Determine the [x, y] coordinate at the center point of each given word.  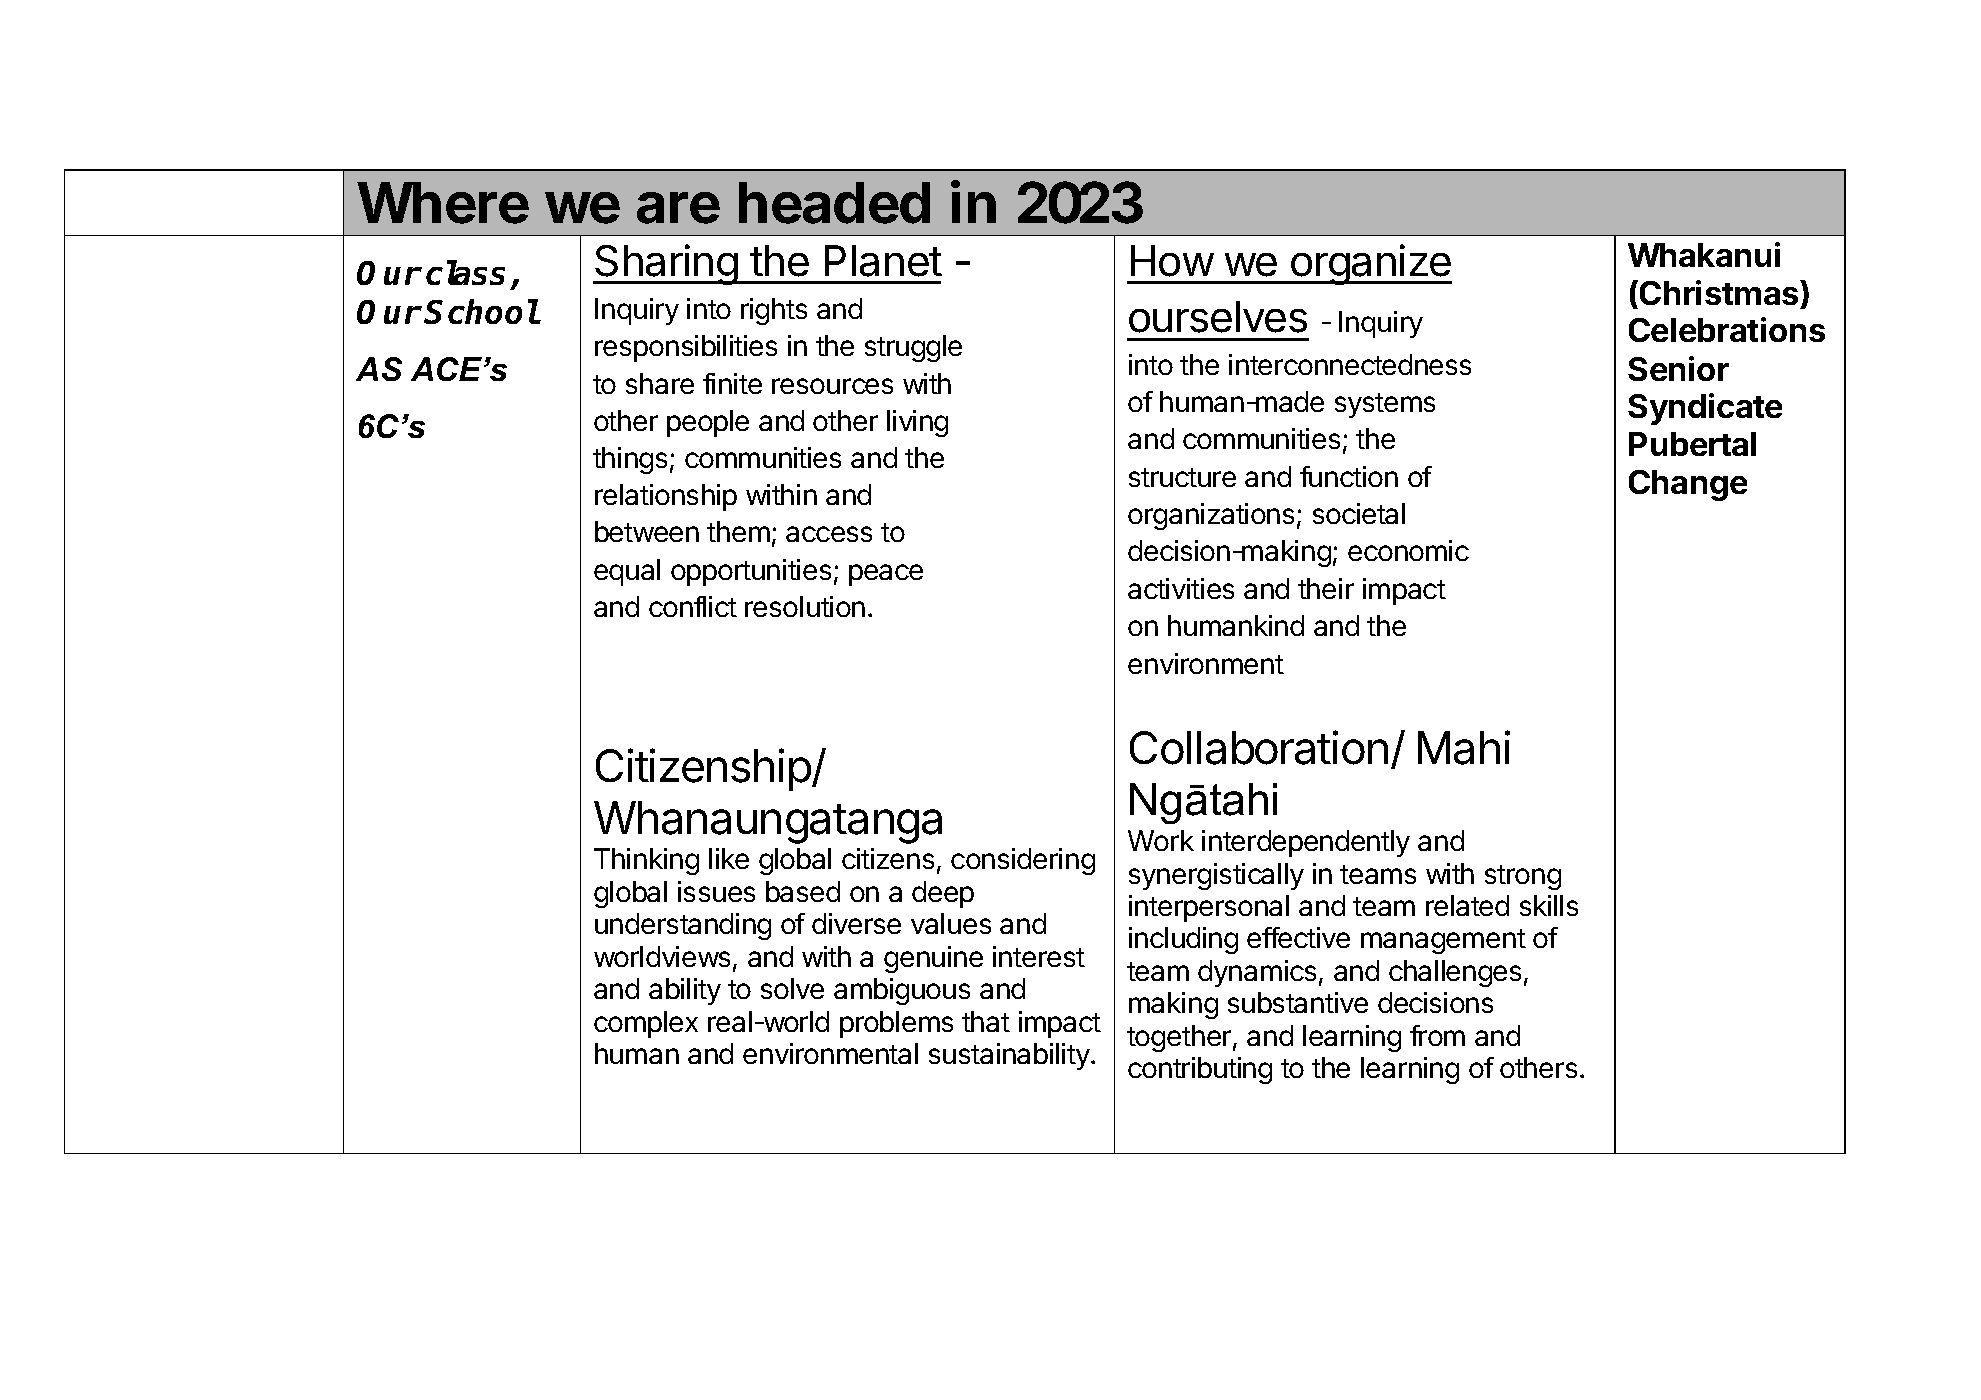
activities [1181, 588]
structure [1182, 477]
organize [1370, 264]
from [1437, 1035]
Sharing [666, 264]
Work [1161, 840]
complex [646, 1024]
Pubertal [1692, 444]
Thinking [646, 861]
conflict [693, 606]
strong [1523, 877]
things [630, 460]
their [1326, 588]
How [1172, 261]
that [986, 1021]
